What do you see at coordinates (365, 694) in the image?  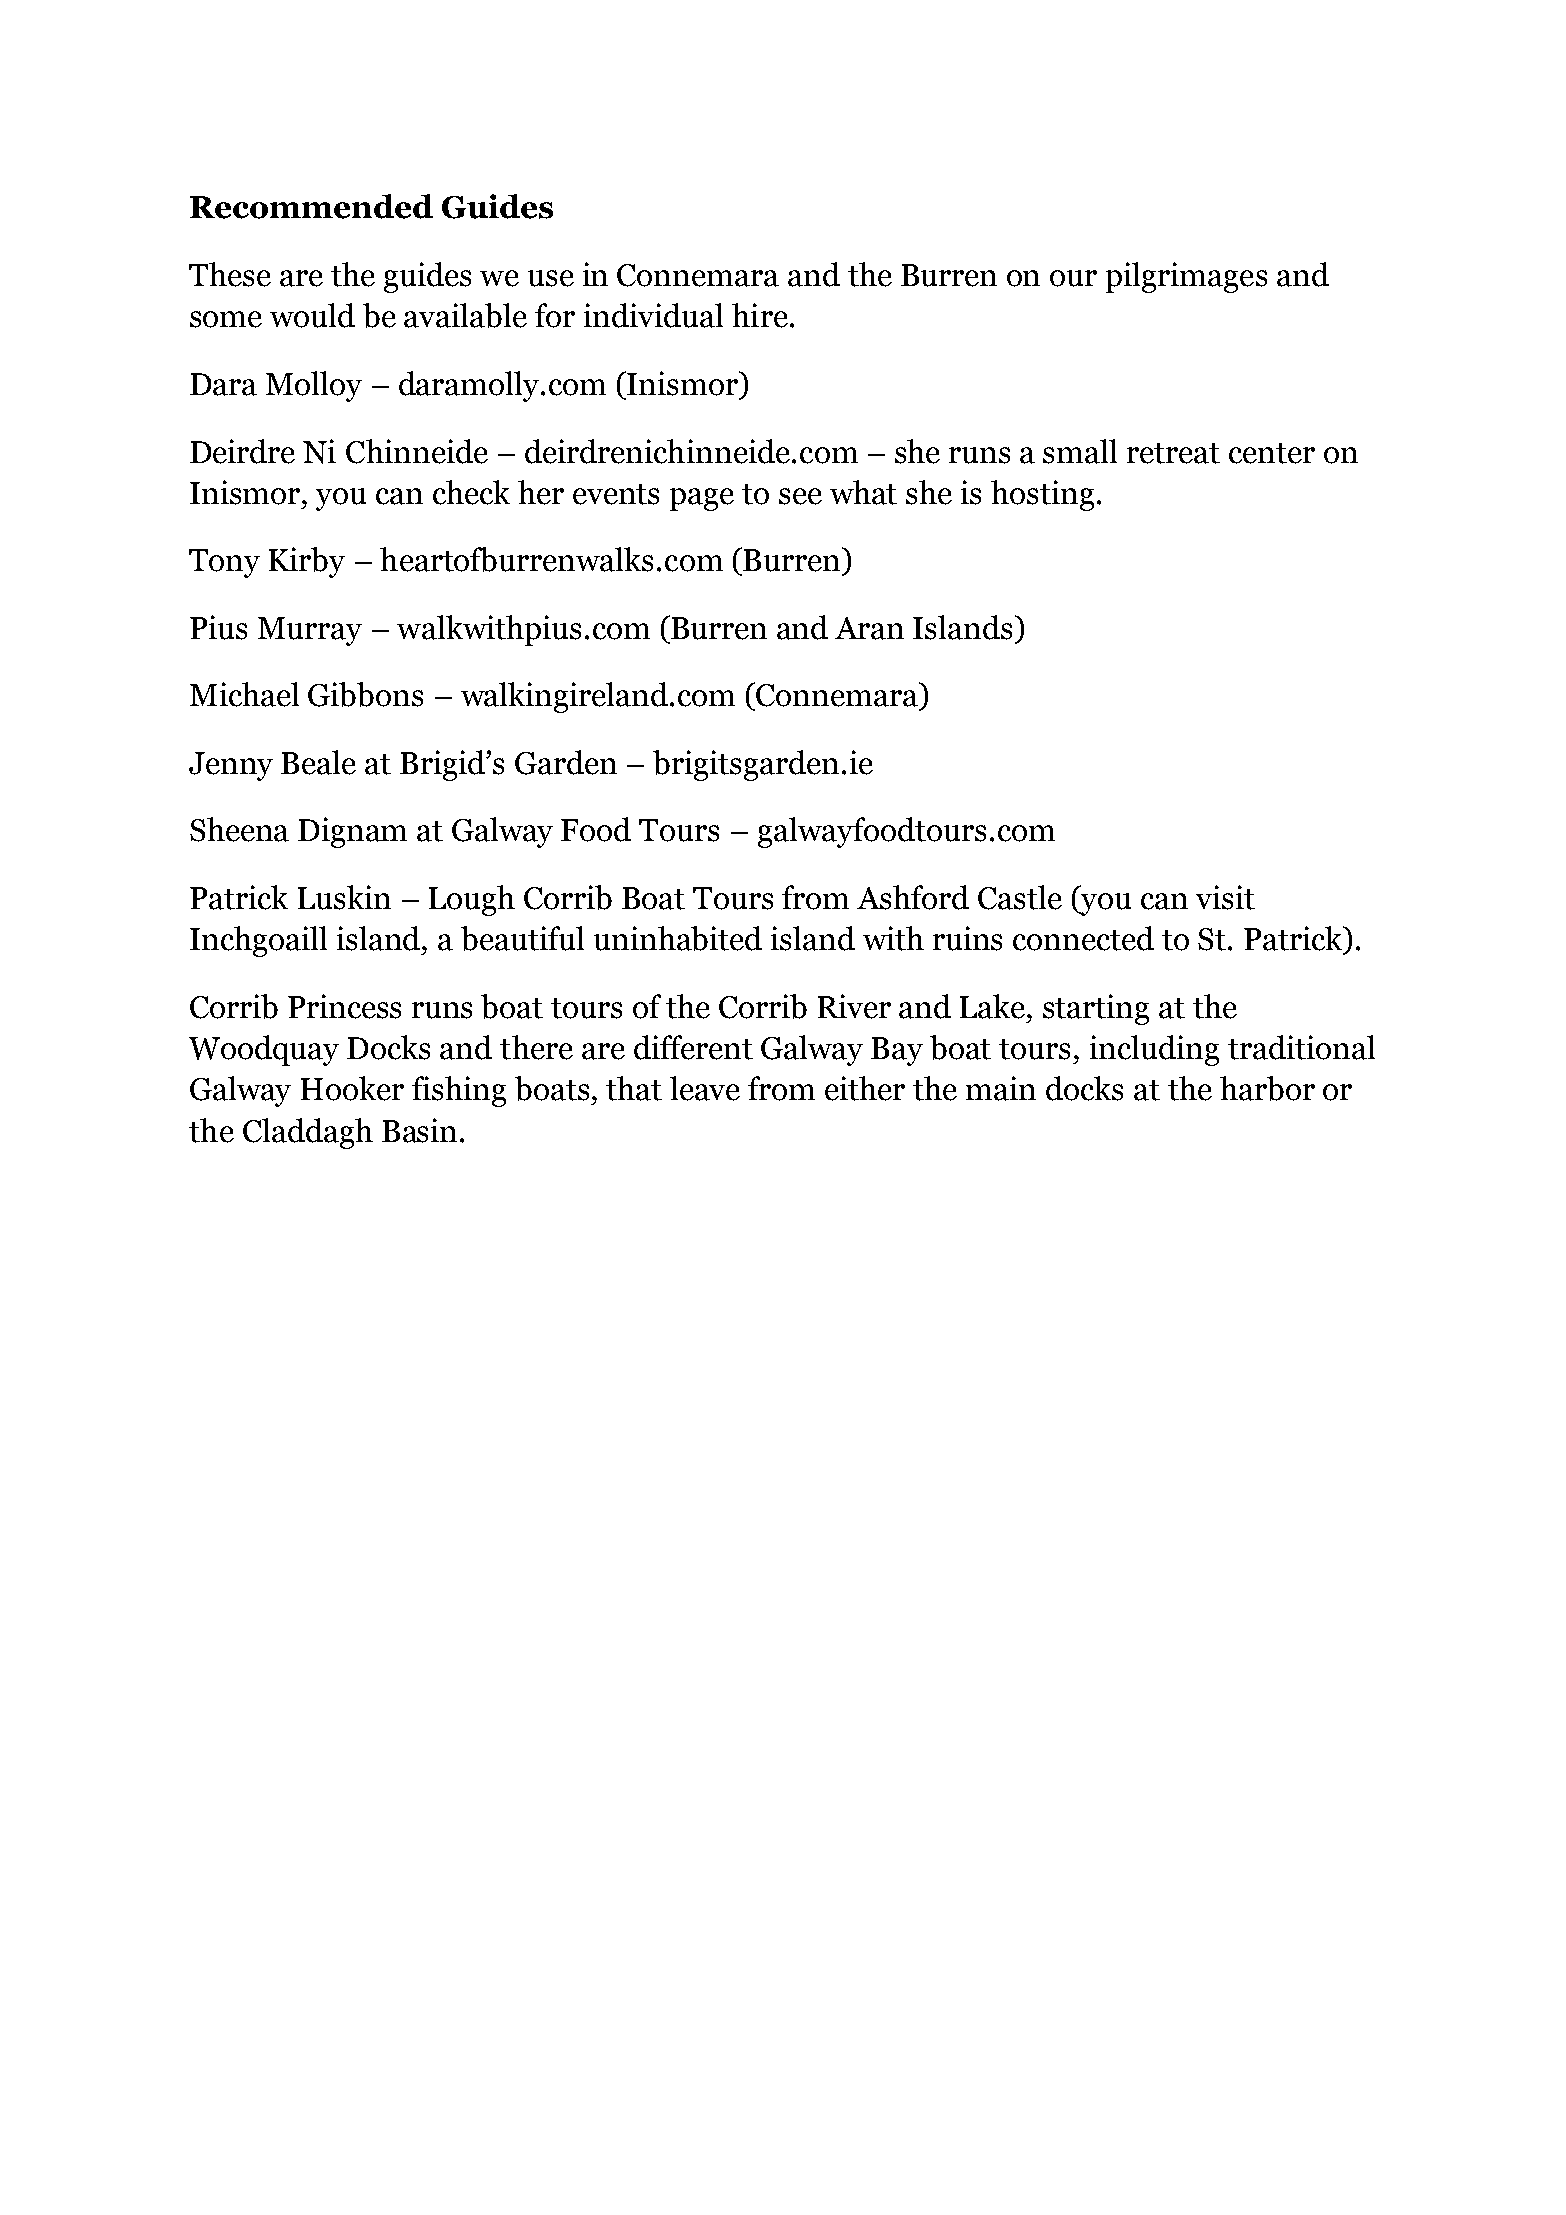 I see `Gibbons` at bounding box center [365, 694].
